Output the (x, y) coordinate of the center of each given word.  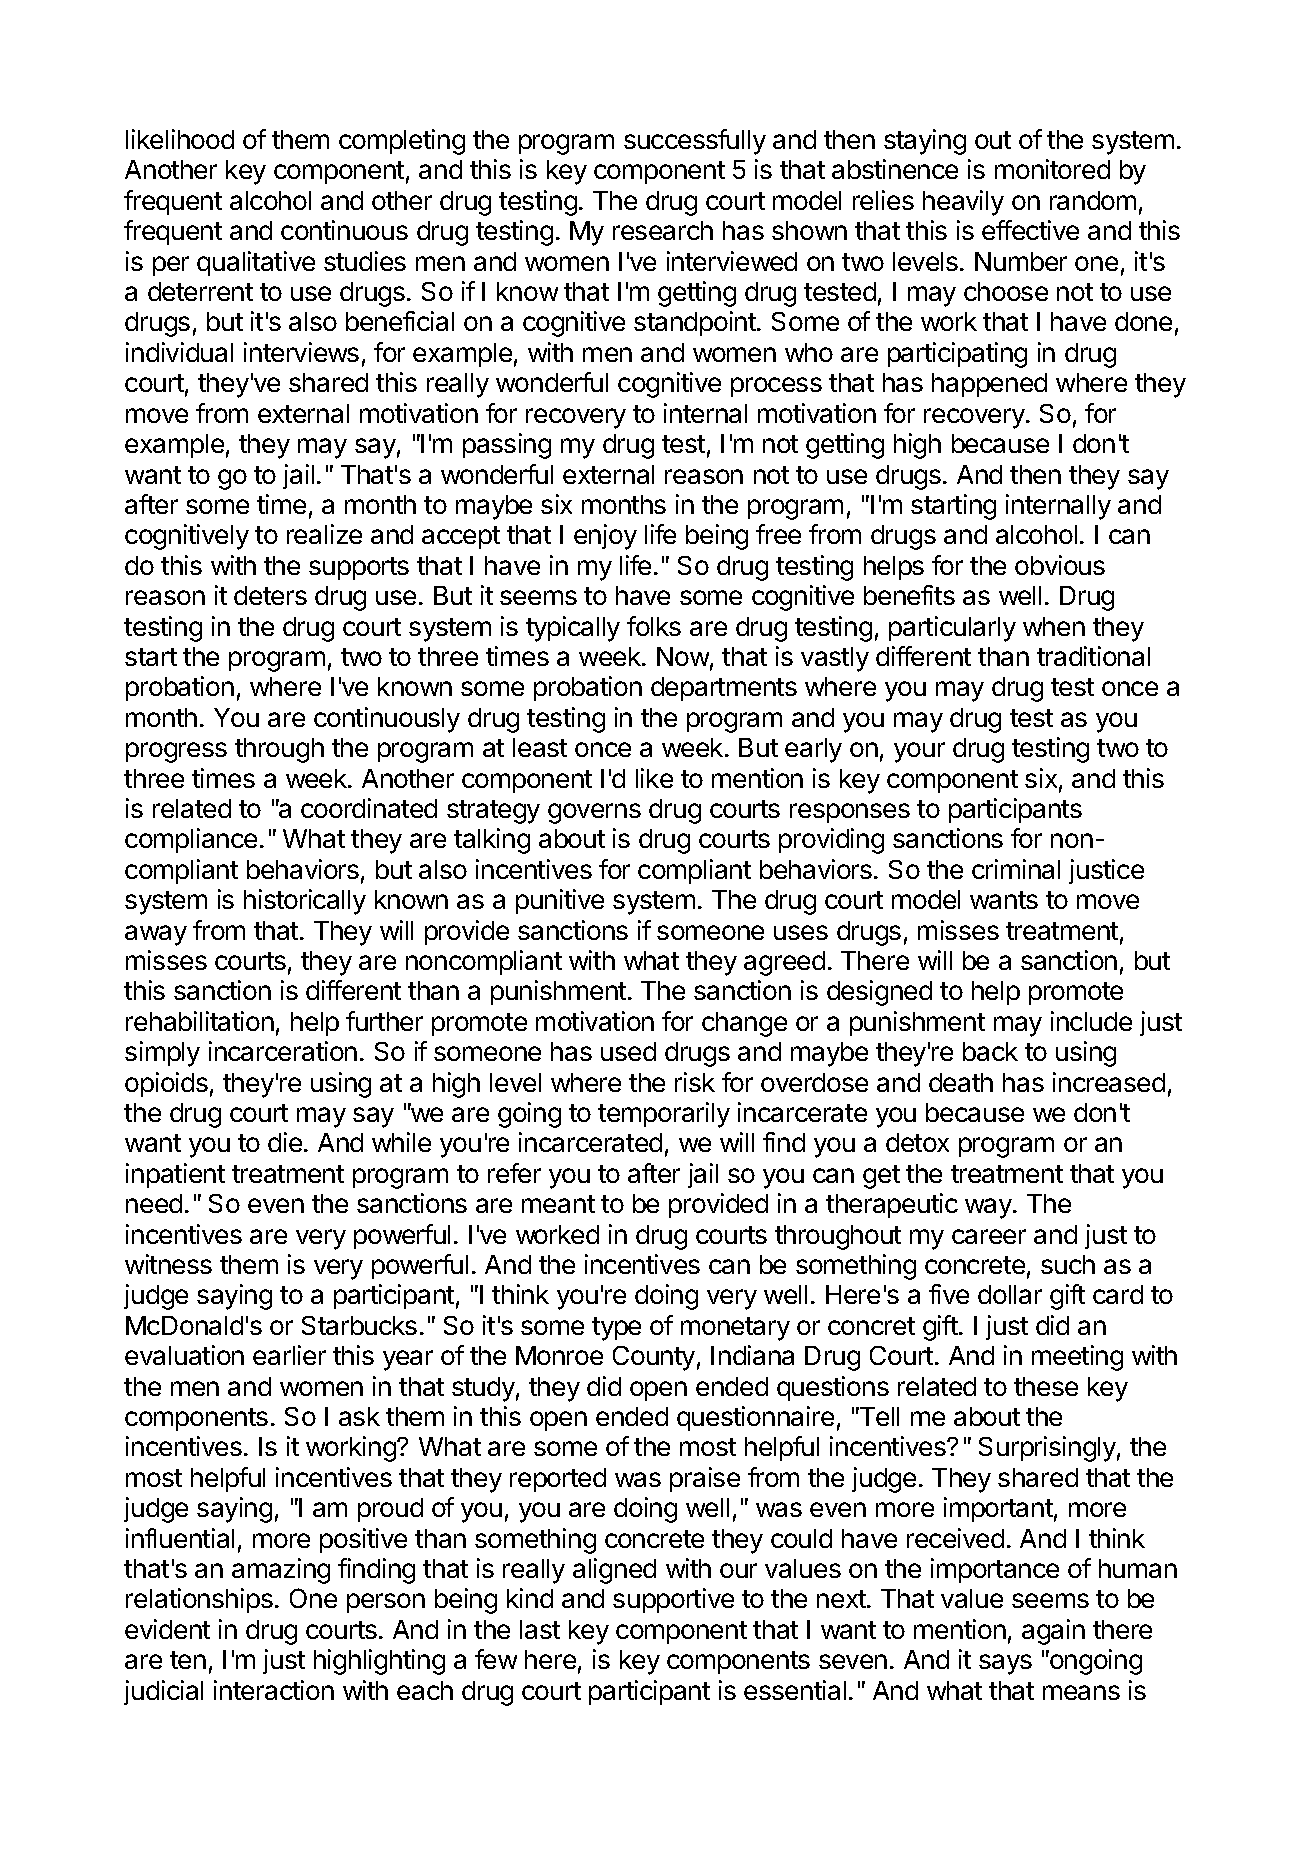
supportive (673, 1600)
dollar (1010, 1294)
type (616, 1329)
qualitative (256, 263)
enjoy (605, 537)
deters (270, 595)
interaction (274, 1690)
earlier (289, 1355)
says (1005, 1664)
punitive (560, 901)
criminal (1016, 869)
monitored (1052, 169)
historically (305, 902)
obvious (1060, 565)
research (663, 230)
